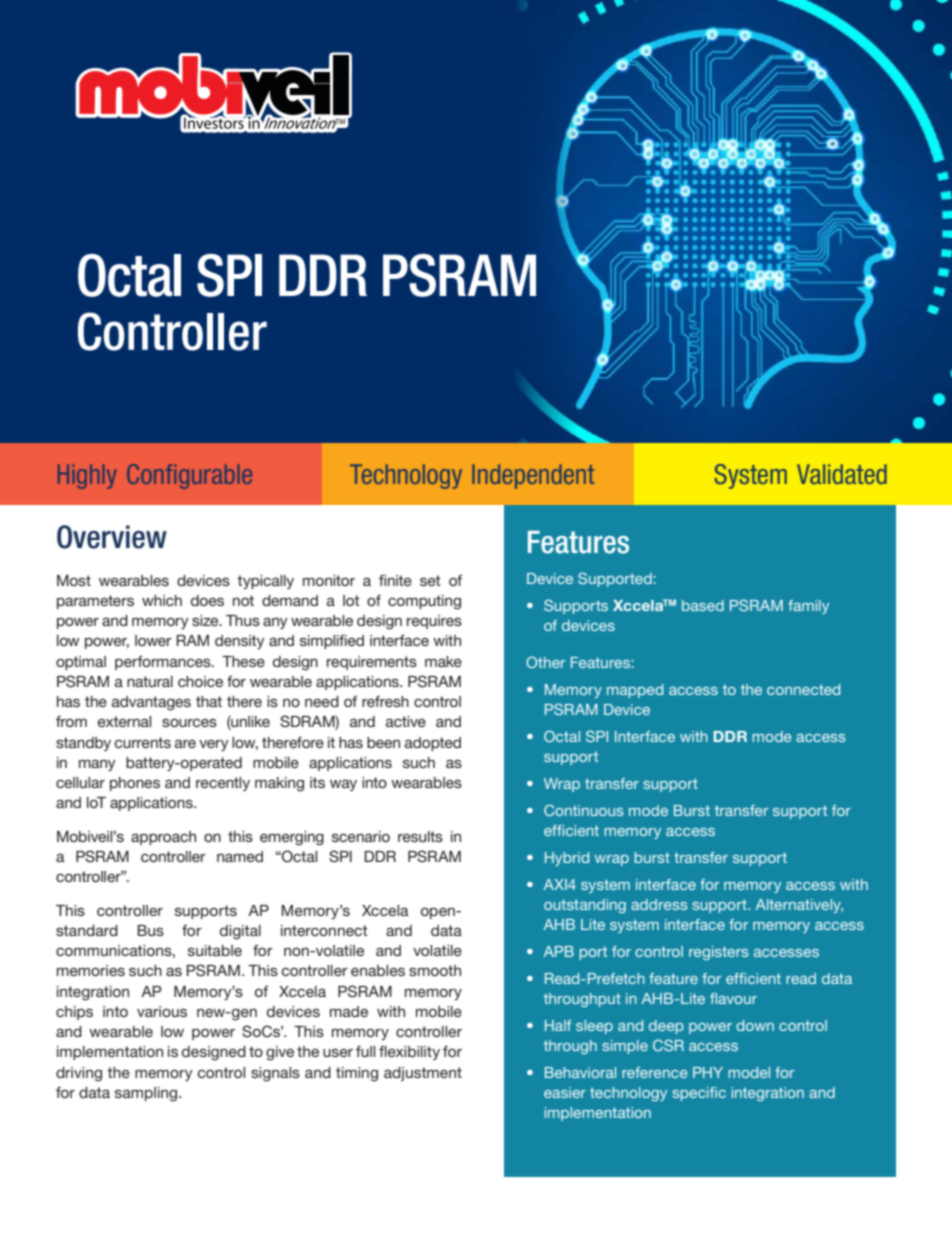  Describe the element at coordinates (533, 476) in the document. I see `Independent` at that location.
